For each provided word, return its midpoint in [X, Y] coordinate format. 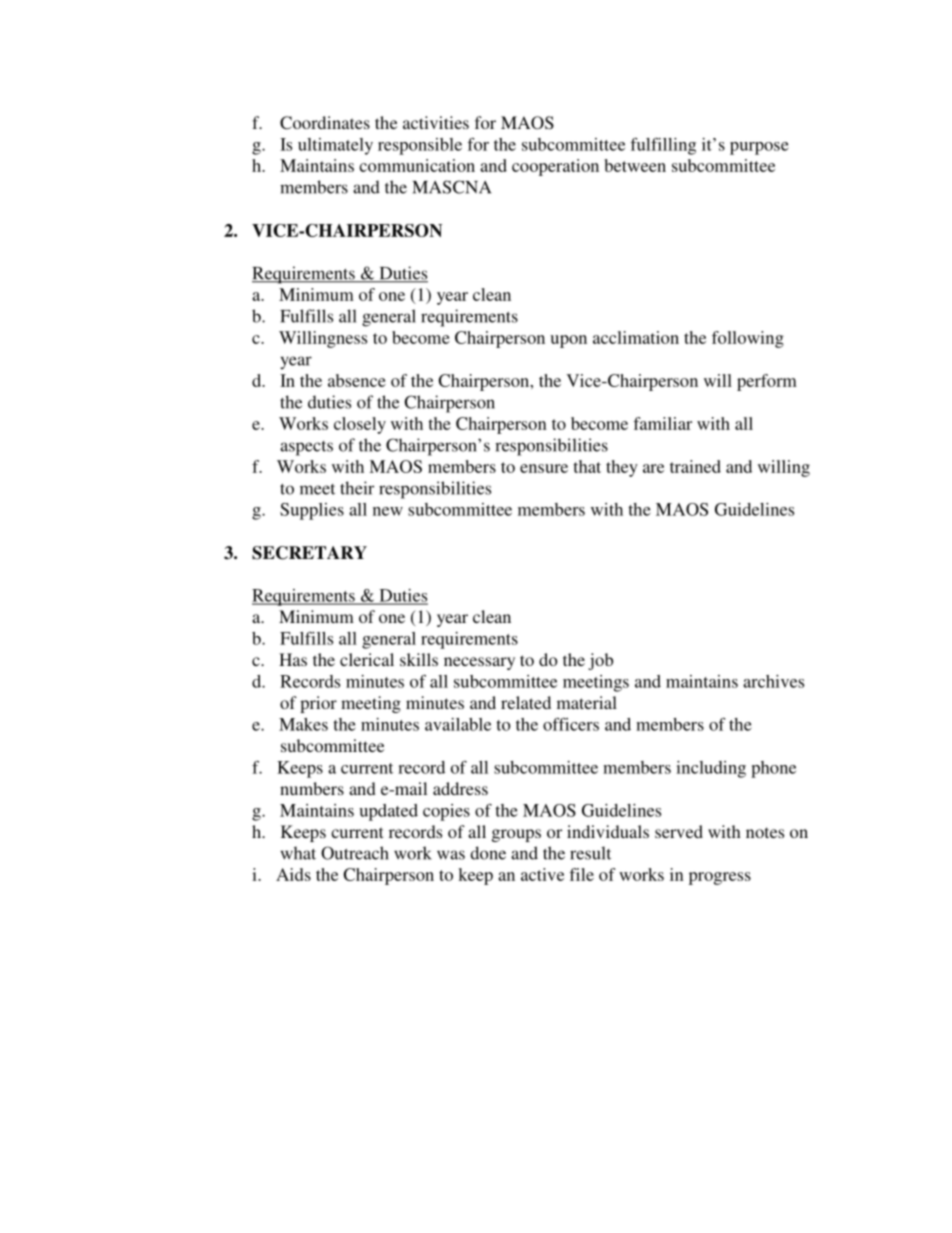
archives [773, 681]
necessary [479, 663]
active [542, 874]
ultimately [335, 146]
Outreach [355, 853]
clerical [367, 659]
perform [767, 382]
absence [357, 380]
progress [720, 878]
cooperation [555, 167]
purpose [759, 148]
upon [568, 341]
